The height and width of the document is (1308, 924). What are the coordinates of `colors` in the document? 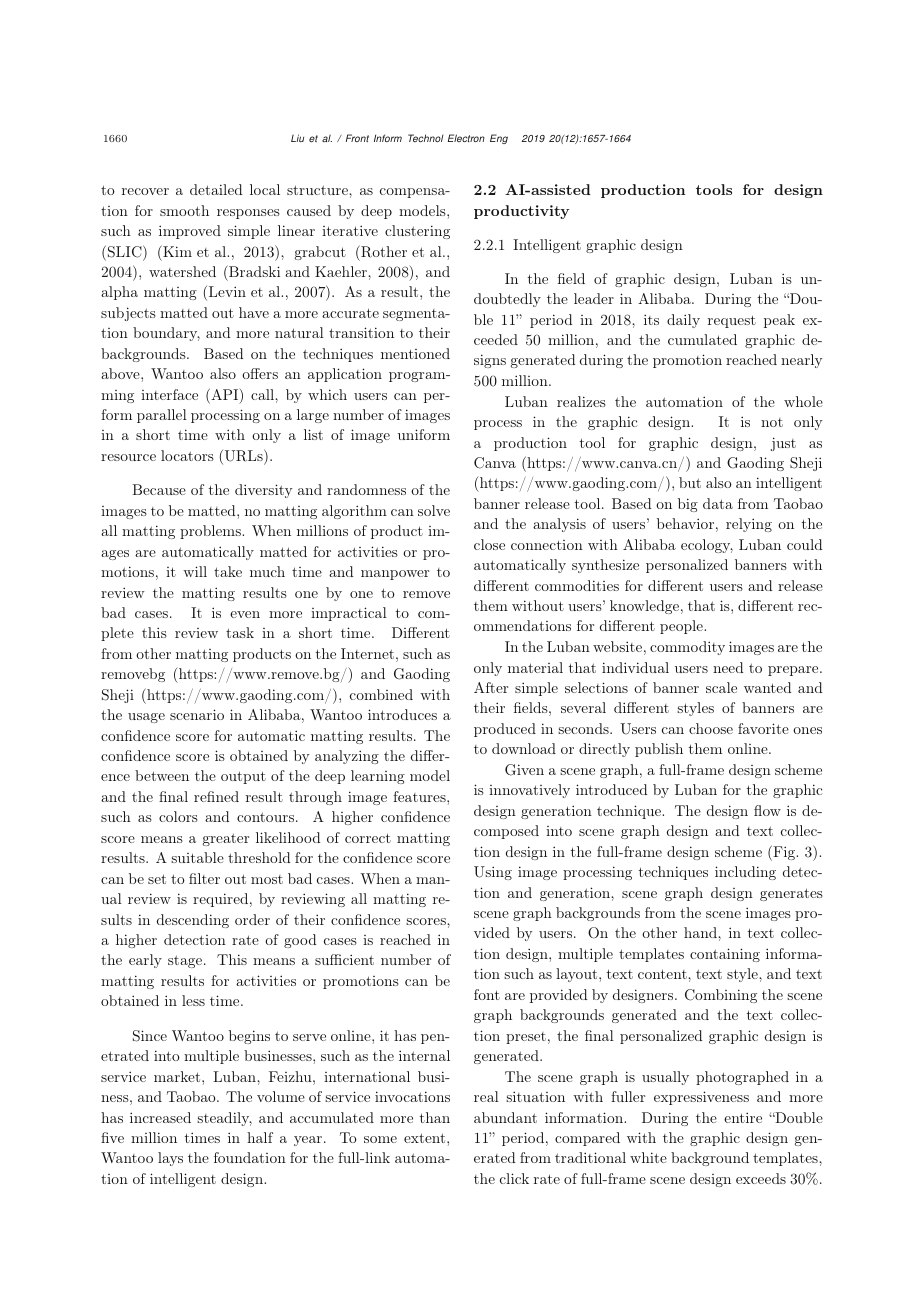 It's located at (178, 816).
